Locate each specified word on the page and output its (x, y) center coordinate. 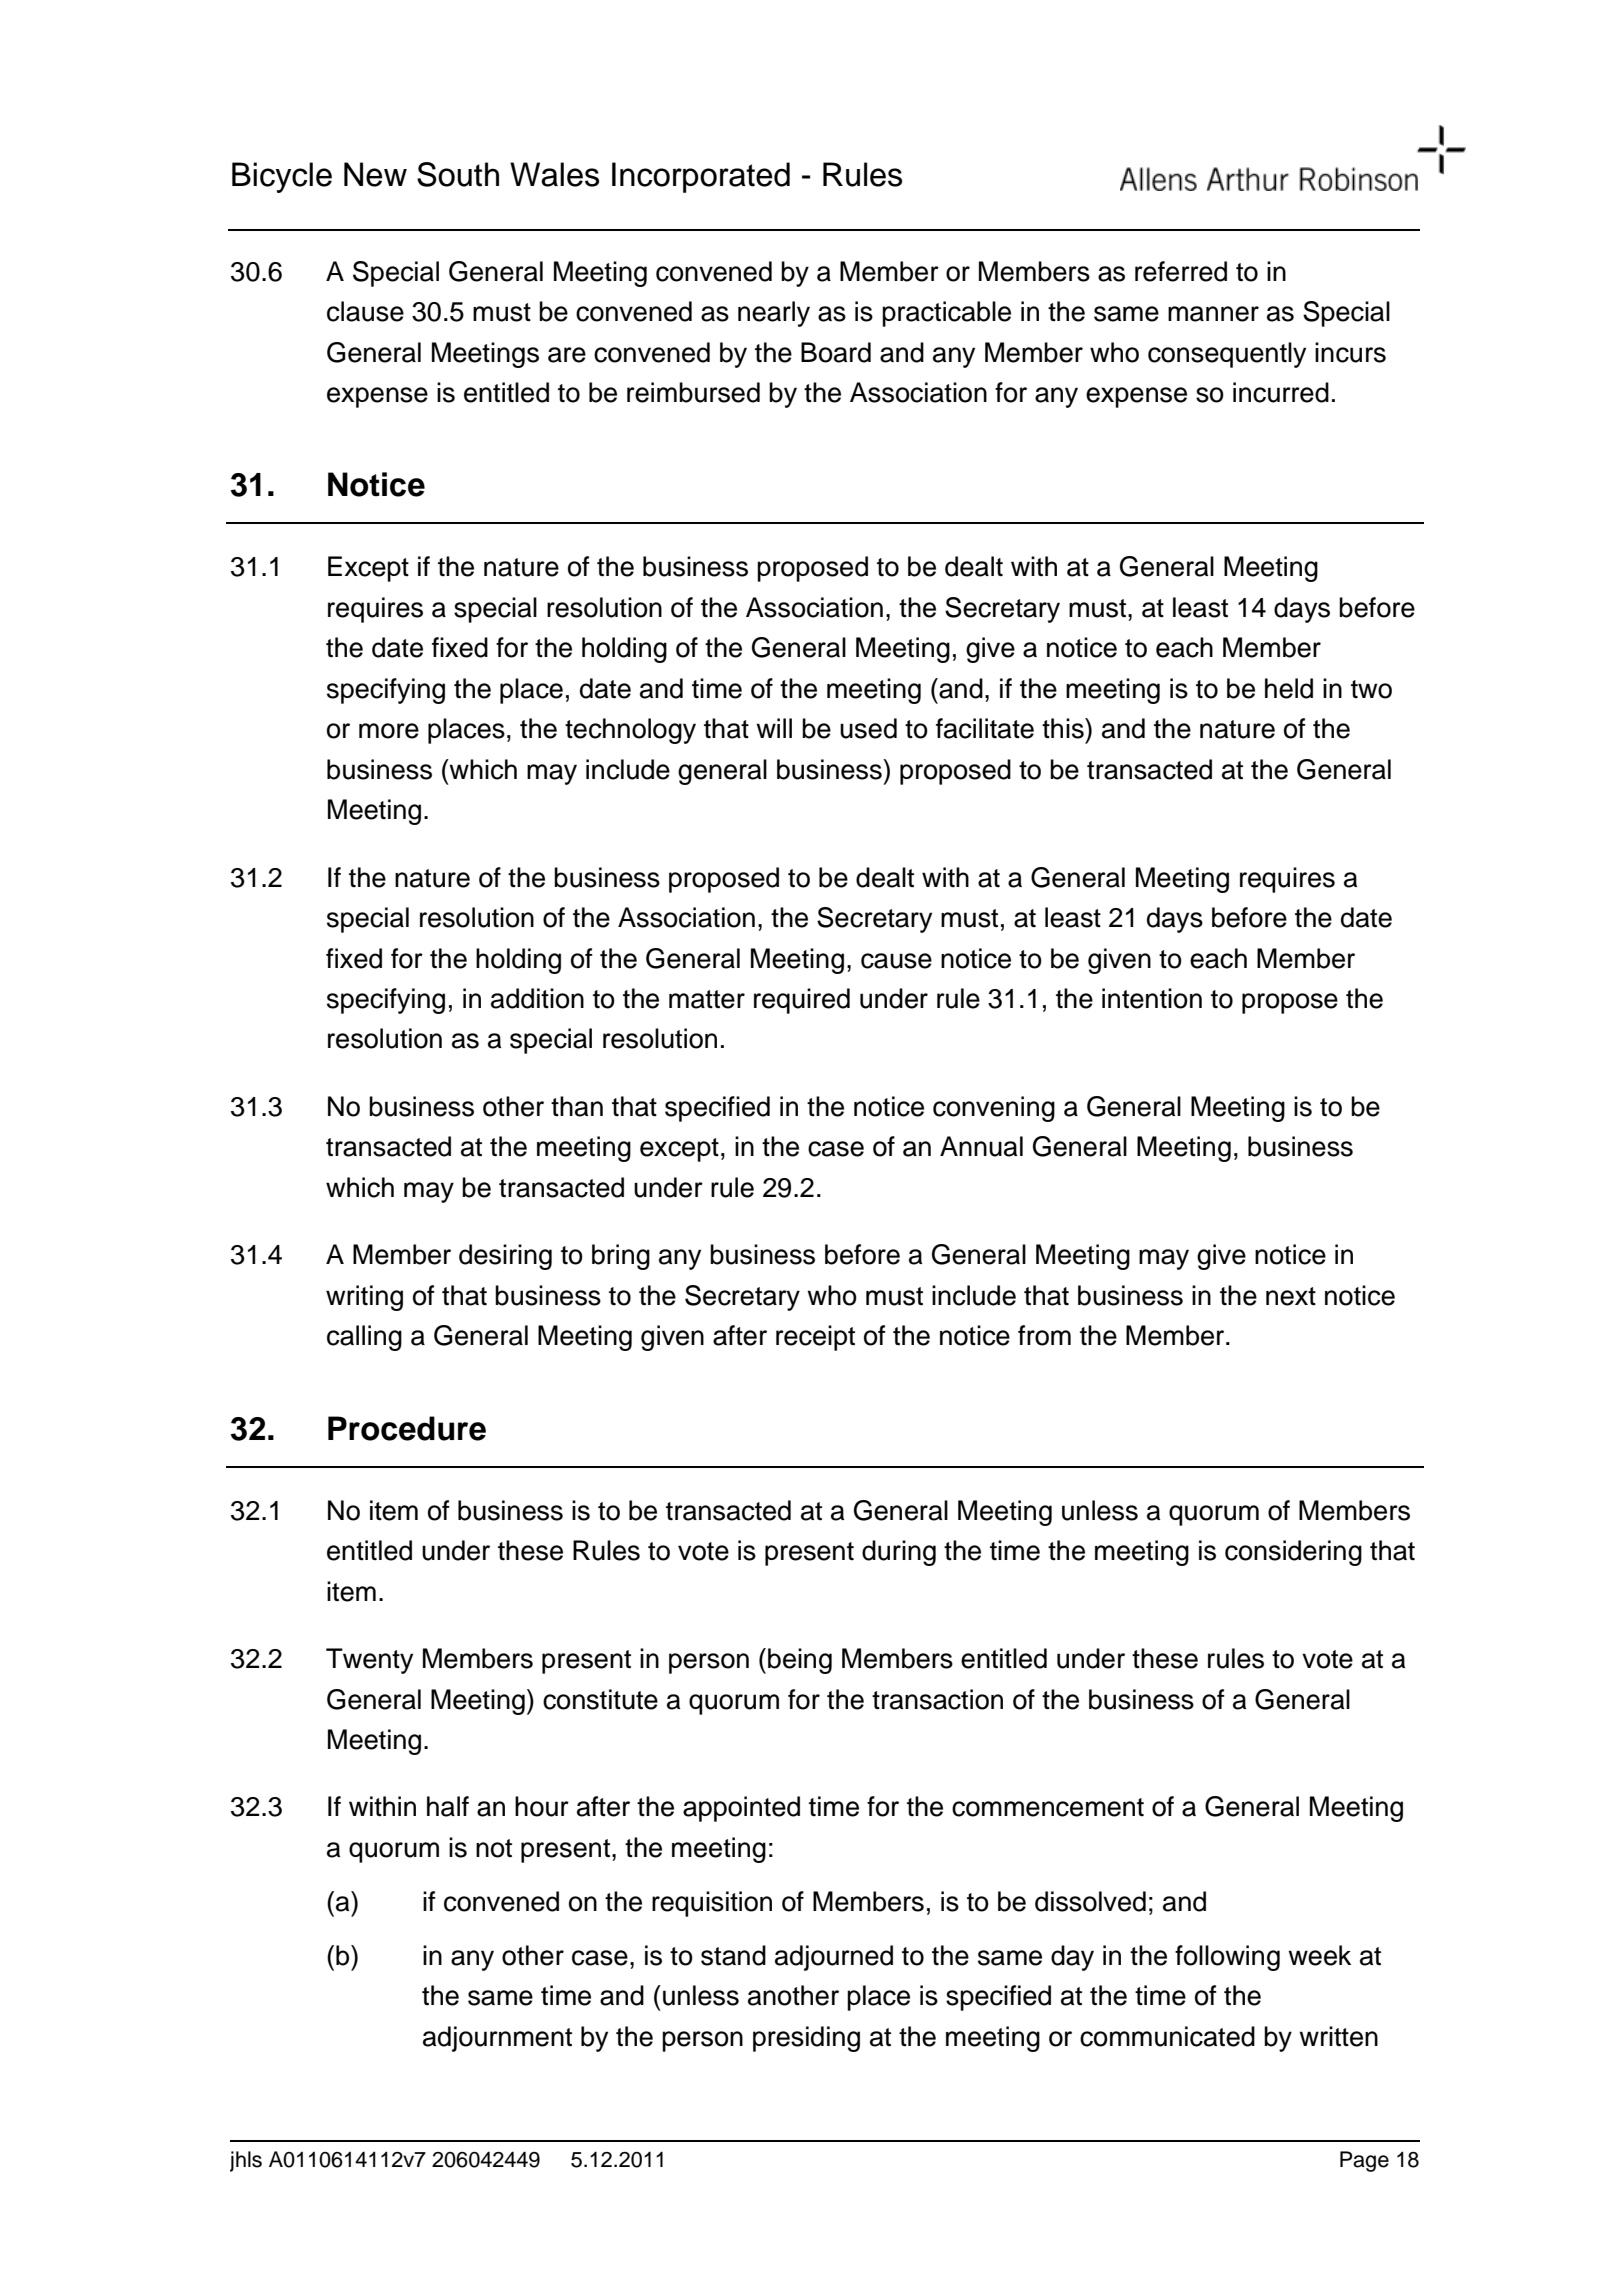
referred (1181, 271)
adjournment (497, 2039)
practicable (946, 314)
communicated (1167, 2036)
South (458, 174)
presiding (806, 2039)
